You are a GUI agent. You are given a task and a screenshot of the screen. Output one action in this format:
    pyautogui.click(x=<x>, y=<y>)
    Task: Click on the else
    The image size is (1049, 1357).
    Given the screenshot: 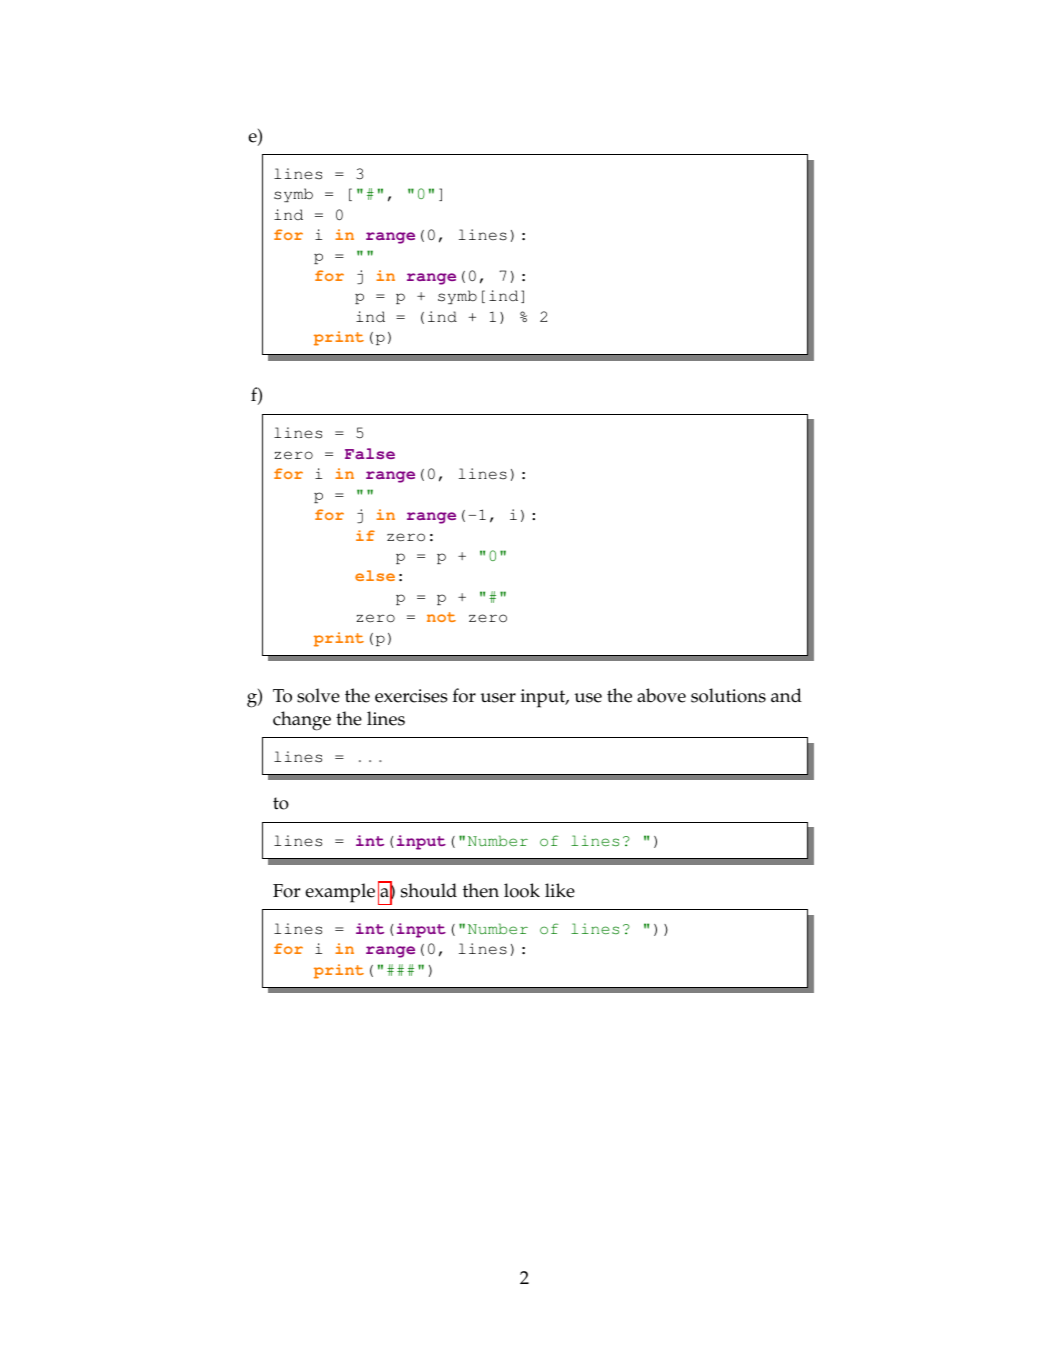 What is the action you would take?
    pyautogui.click(x=375, y=575)
